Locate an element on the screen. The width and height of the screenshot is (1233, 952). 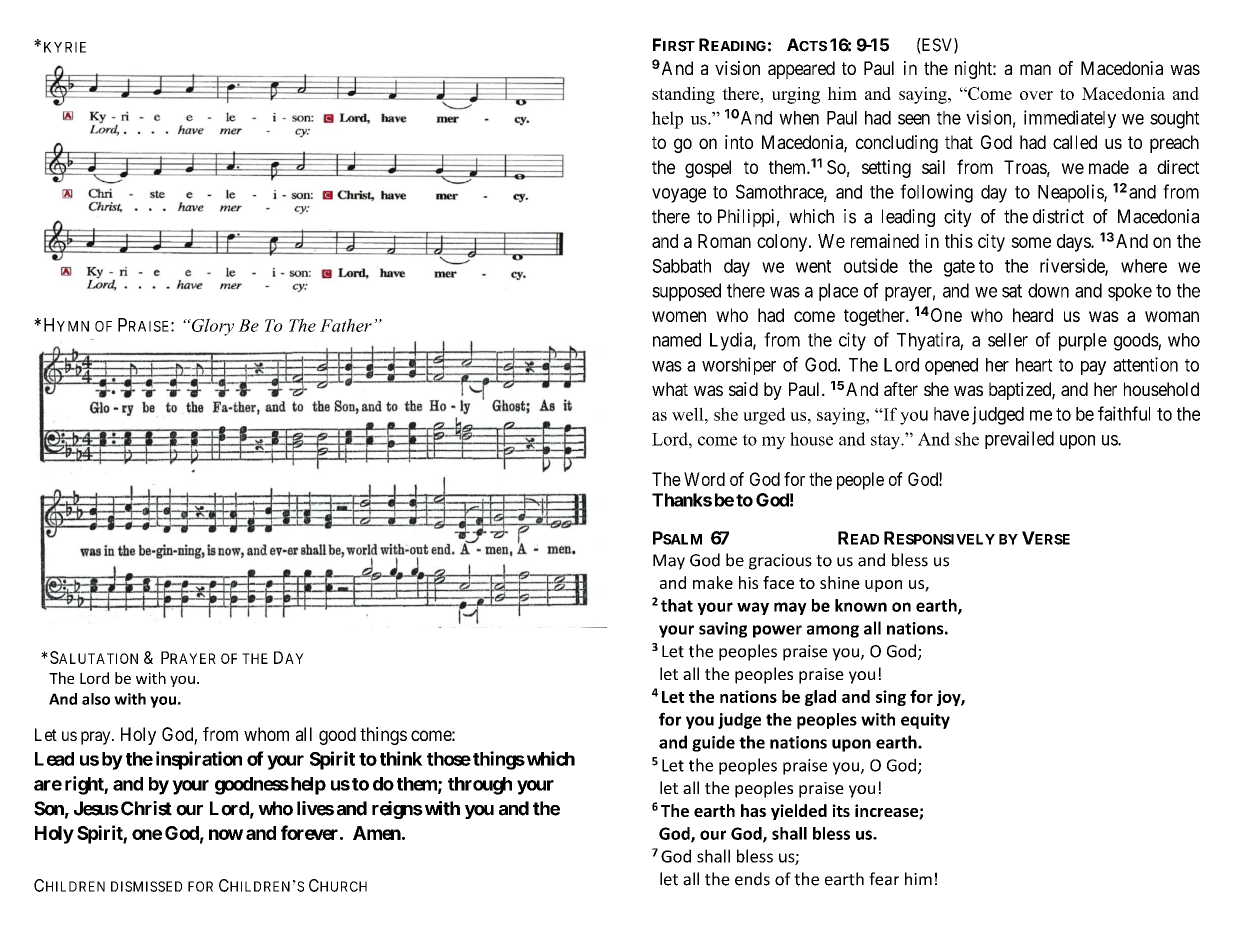
Word is located at coordinates (704, 479).
